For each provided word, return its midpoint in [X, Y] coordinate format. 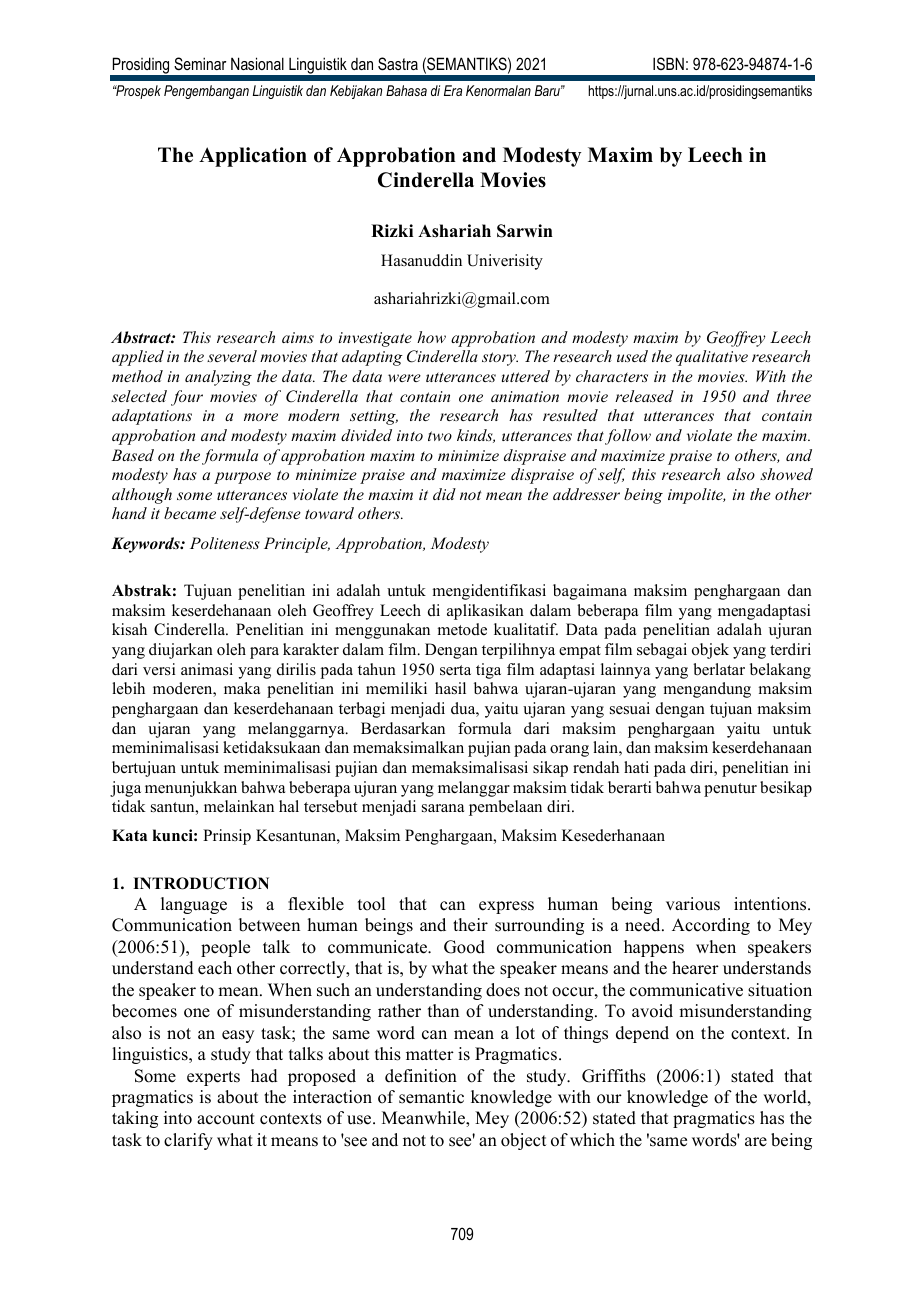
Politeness [225, 543]
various [693, 904]
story [500, 359]
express [506, 907]
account [226, 1119]
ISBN [668, 63]
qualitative [712, 358]
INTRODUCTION [201, 883]
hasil [450, 688]
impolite [697, 496]
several [232, 356]
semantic [431, 1097]
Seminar [200, 64]
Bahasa [406, 90]
